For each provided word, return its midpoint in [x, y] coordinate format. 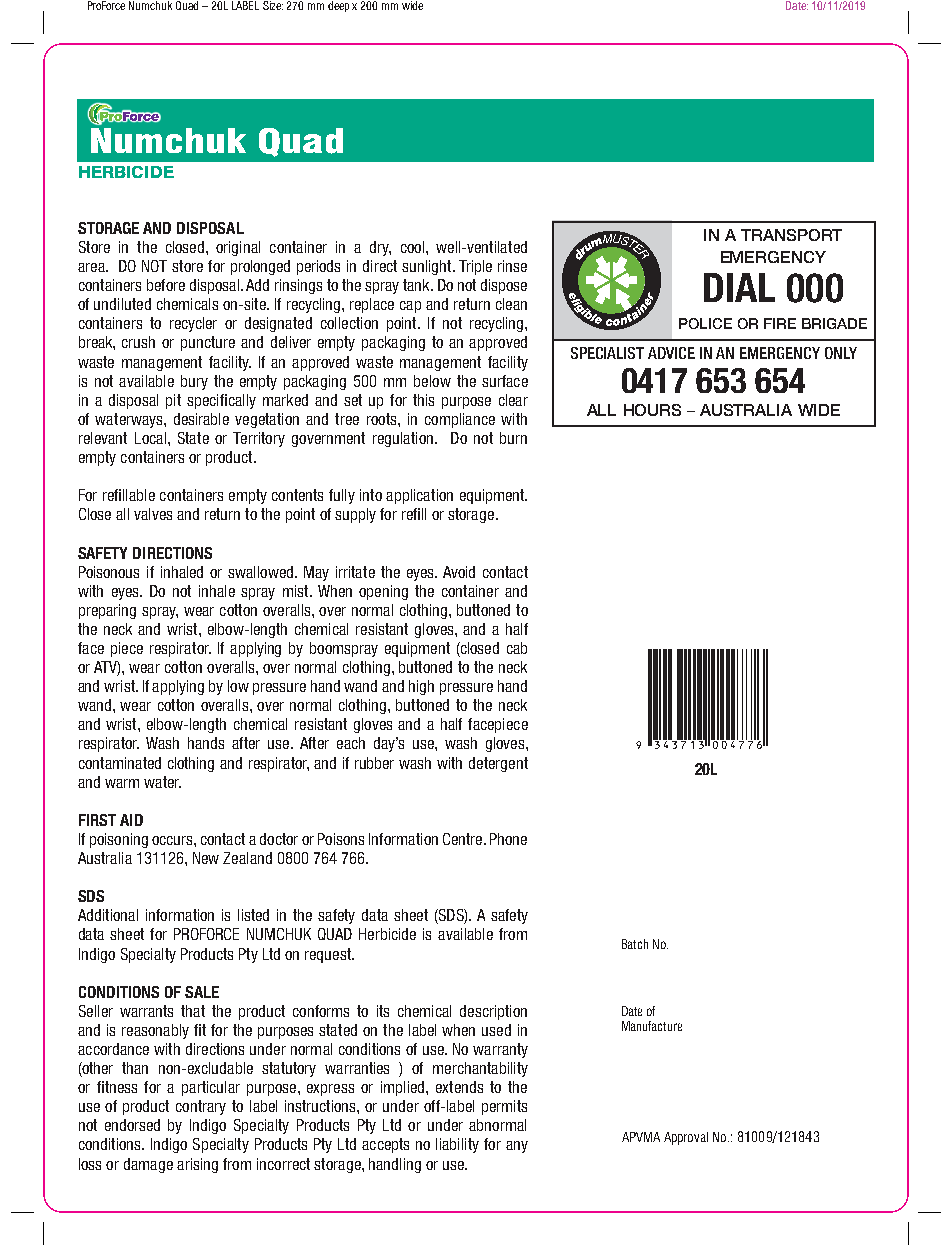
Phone [508, 839]
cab [517, 648]
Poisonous [109, 572]
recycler [193, 324]
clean [511, 304]
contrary [201, 1107]
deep [338, 6]
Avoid [459, 572]
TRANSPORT [791, 235]
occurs [173, 840]
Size [273, 5]
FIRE [780, 323]
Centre [464, 839]
